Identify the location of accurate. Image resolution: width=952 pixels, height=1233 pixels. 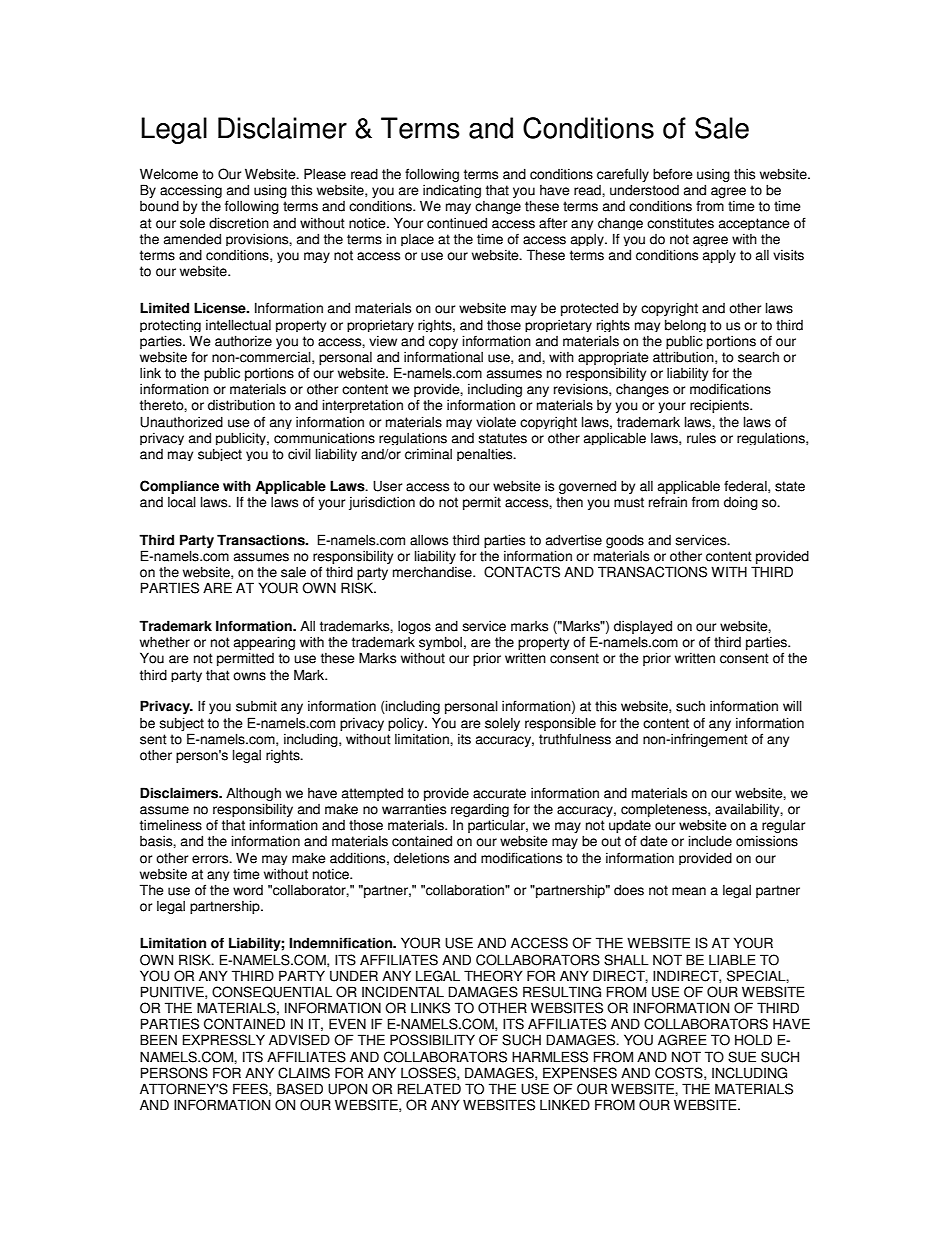
(499, 793).
